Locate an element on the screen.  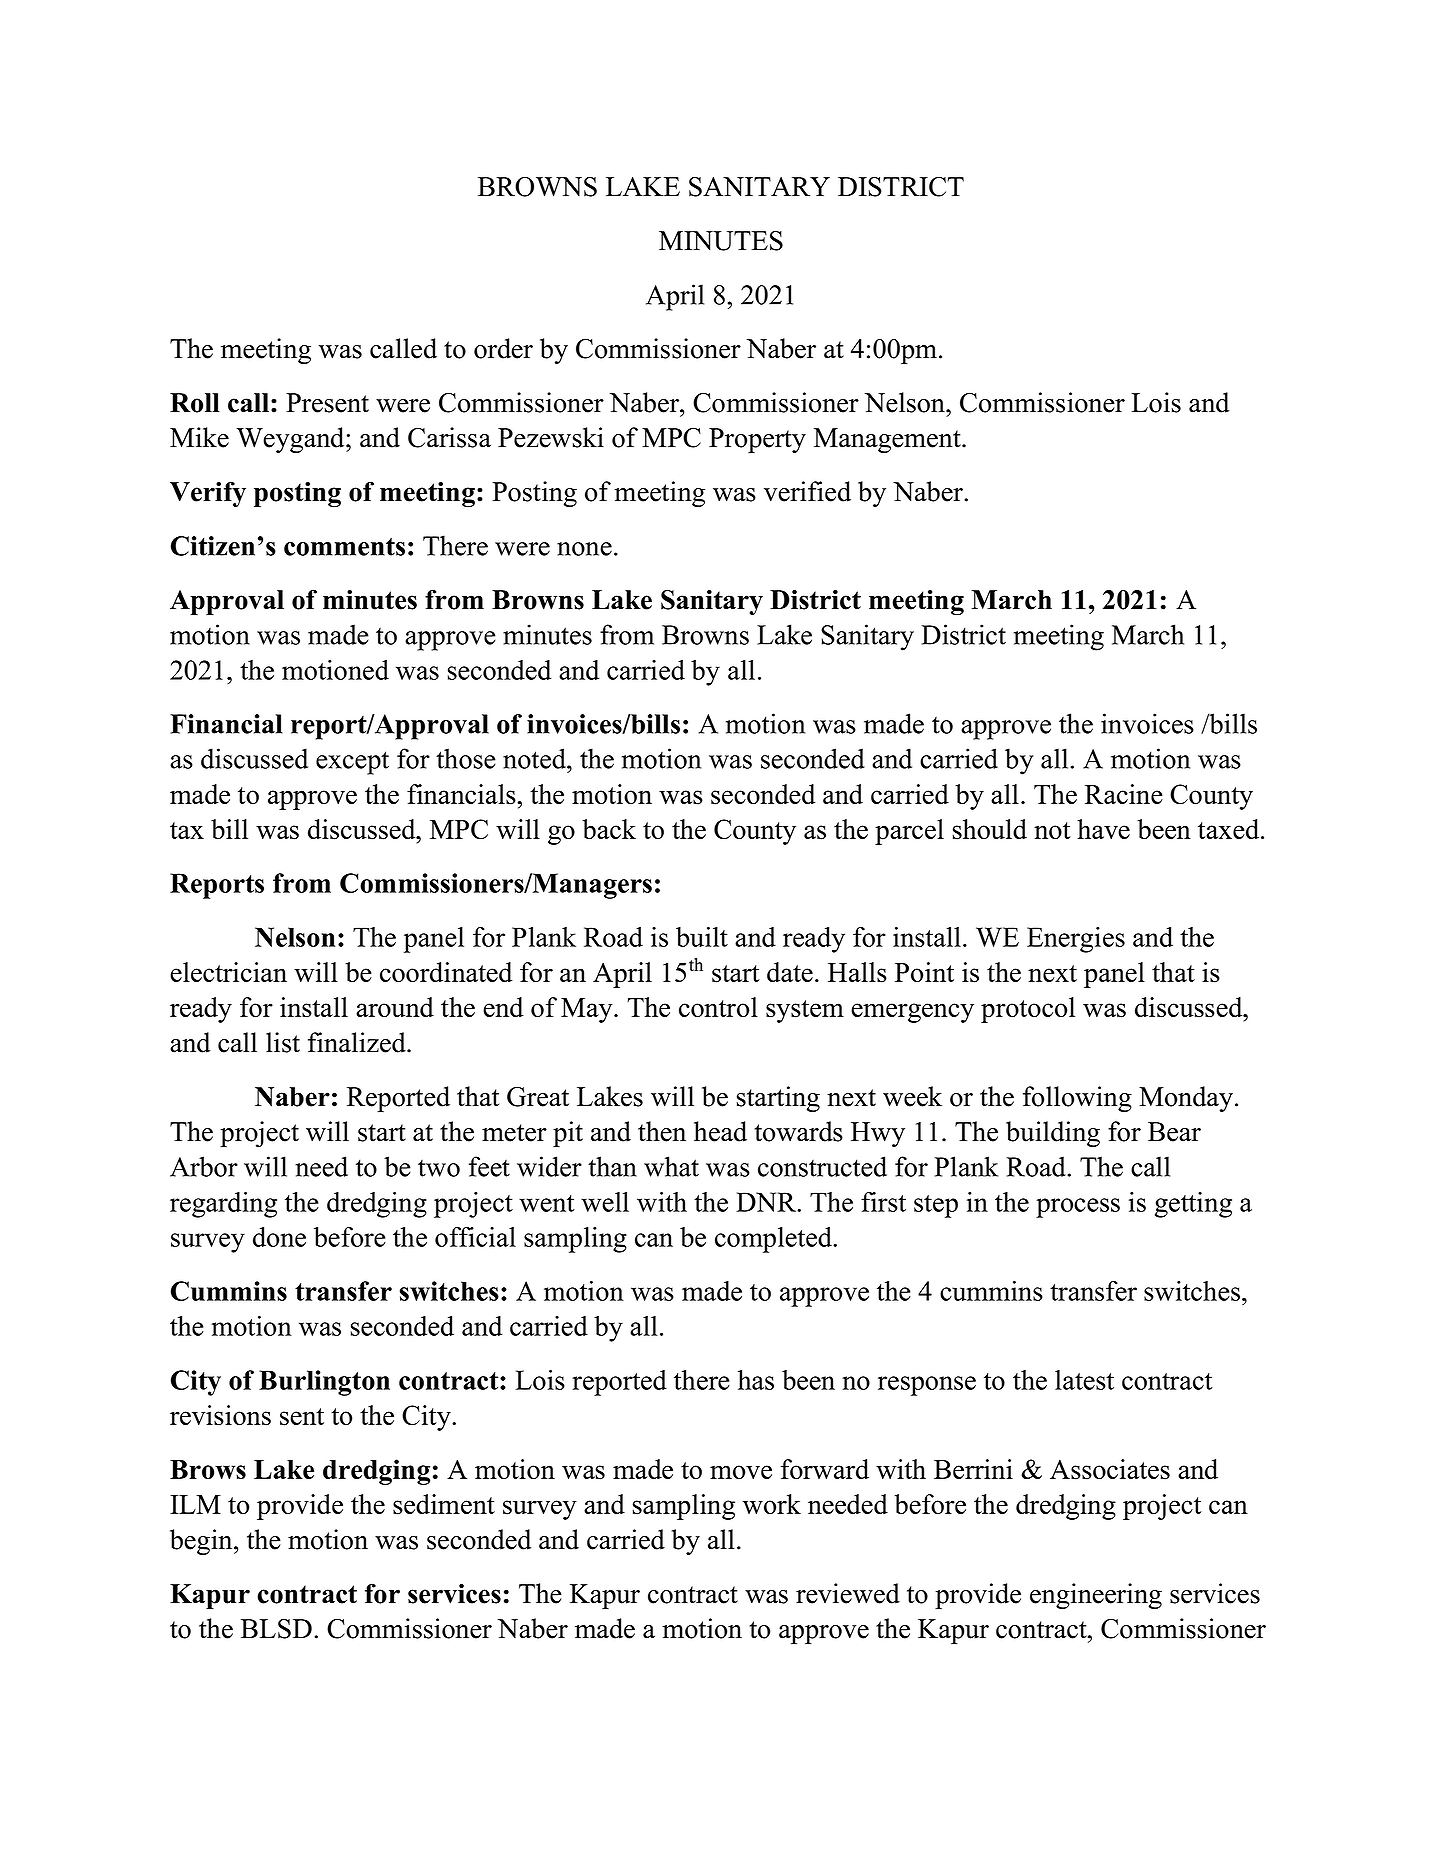
work is located at coordinates (772, 1504).
